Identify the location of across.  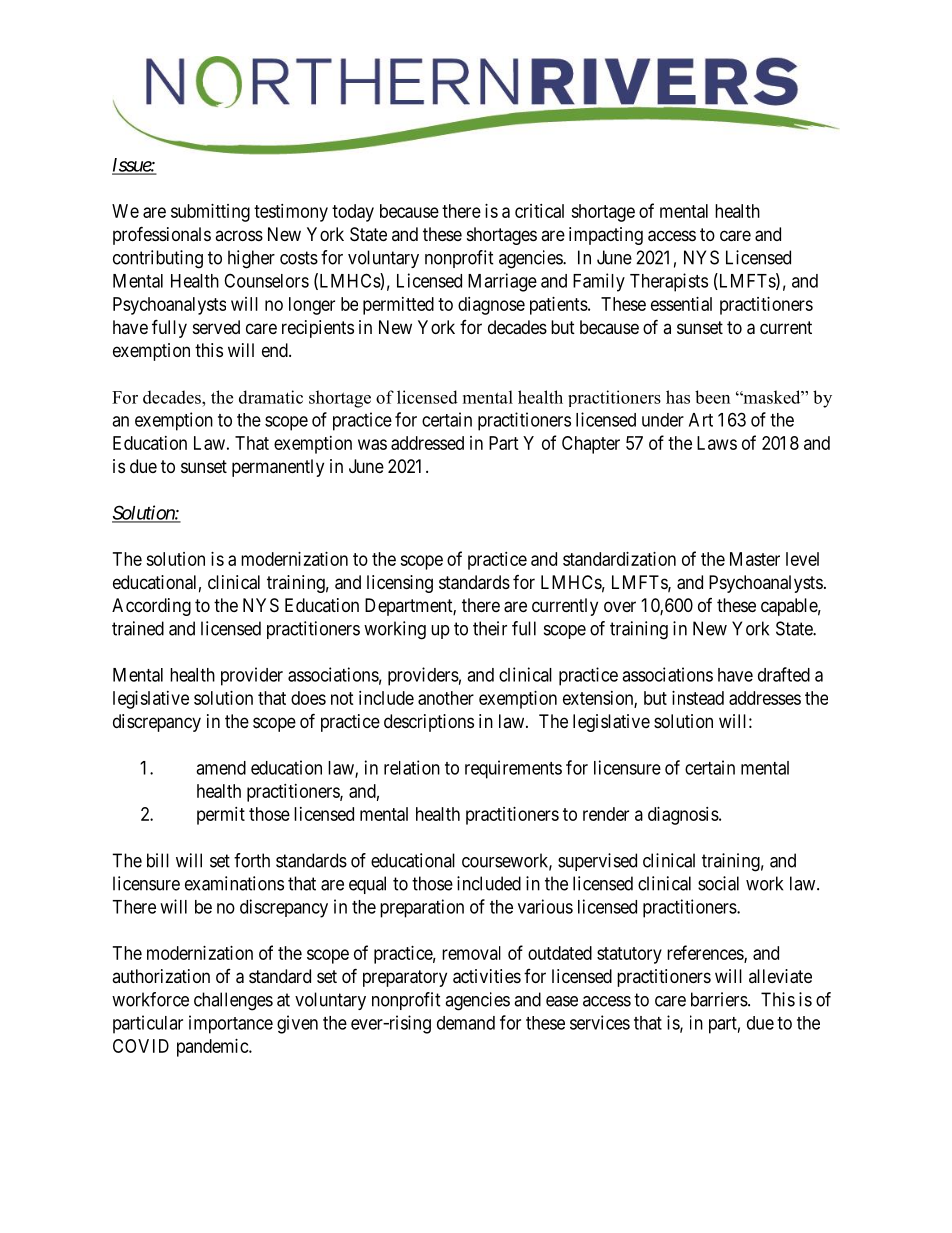
(239, 235).
